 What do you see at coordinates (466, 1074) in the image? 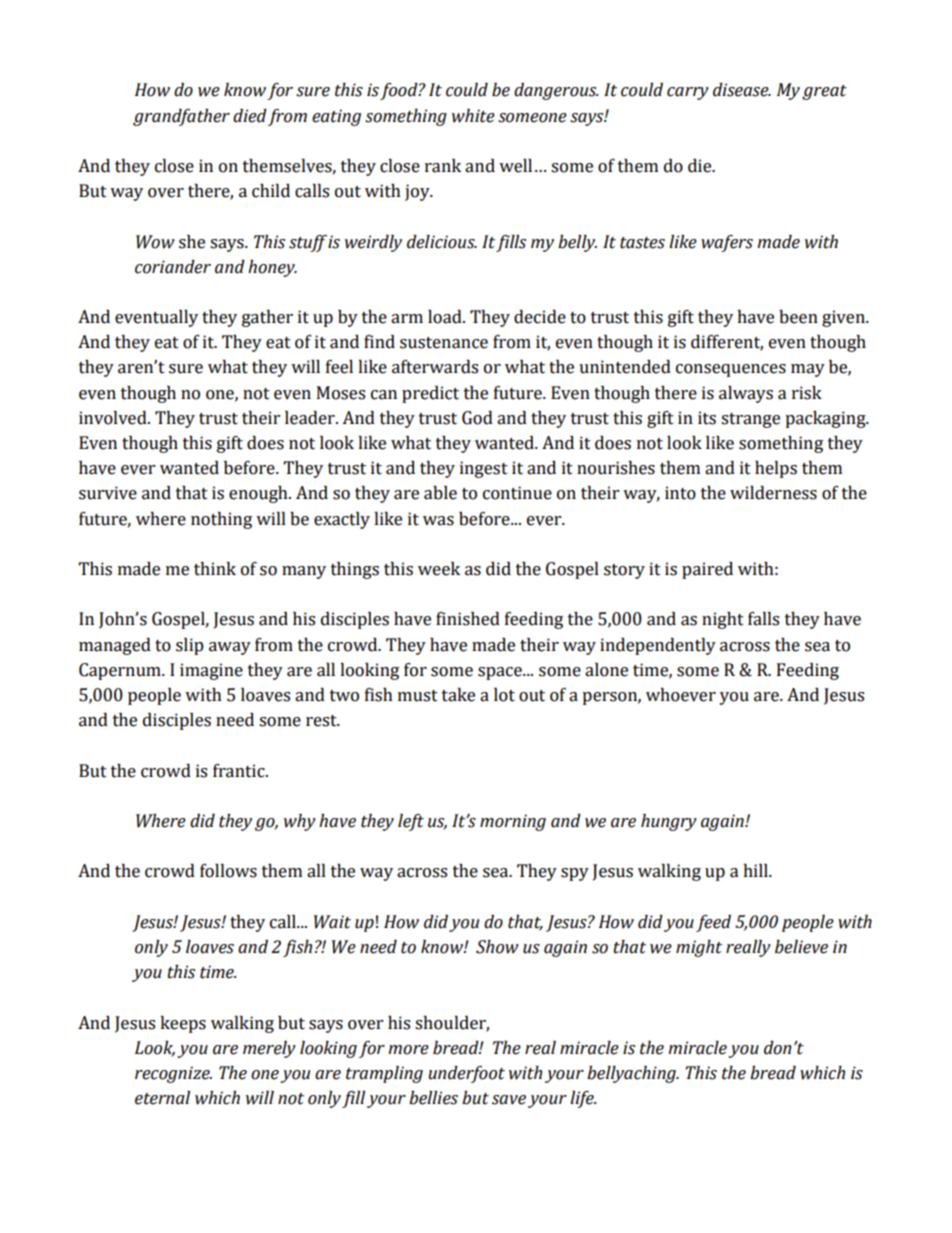
I see `underfoot` at bounding box center [466, 1074].
